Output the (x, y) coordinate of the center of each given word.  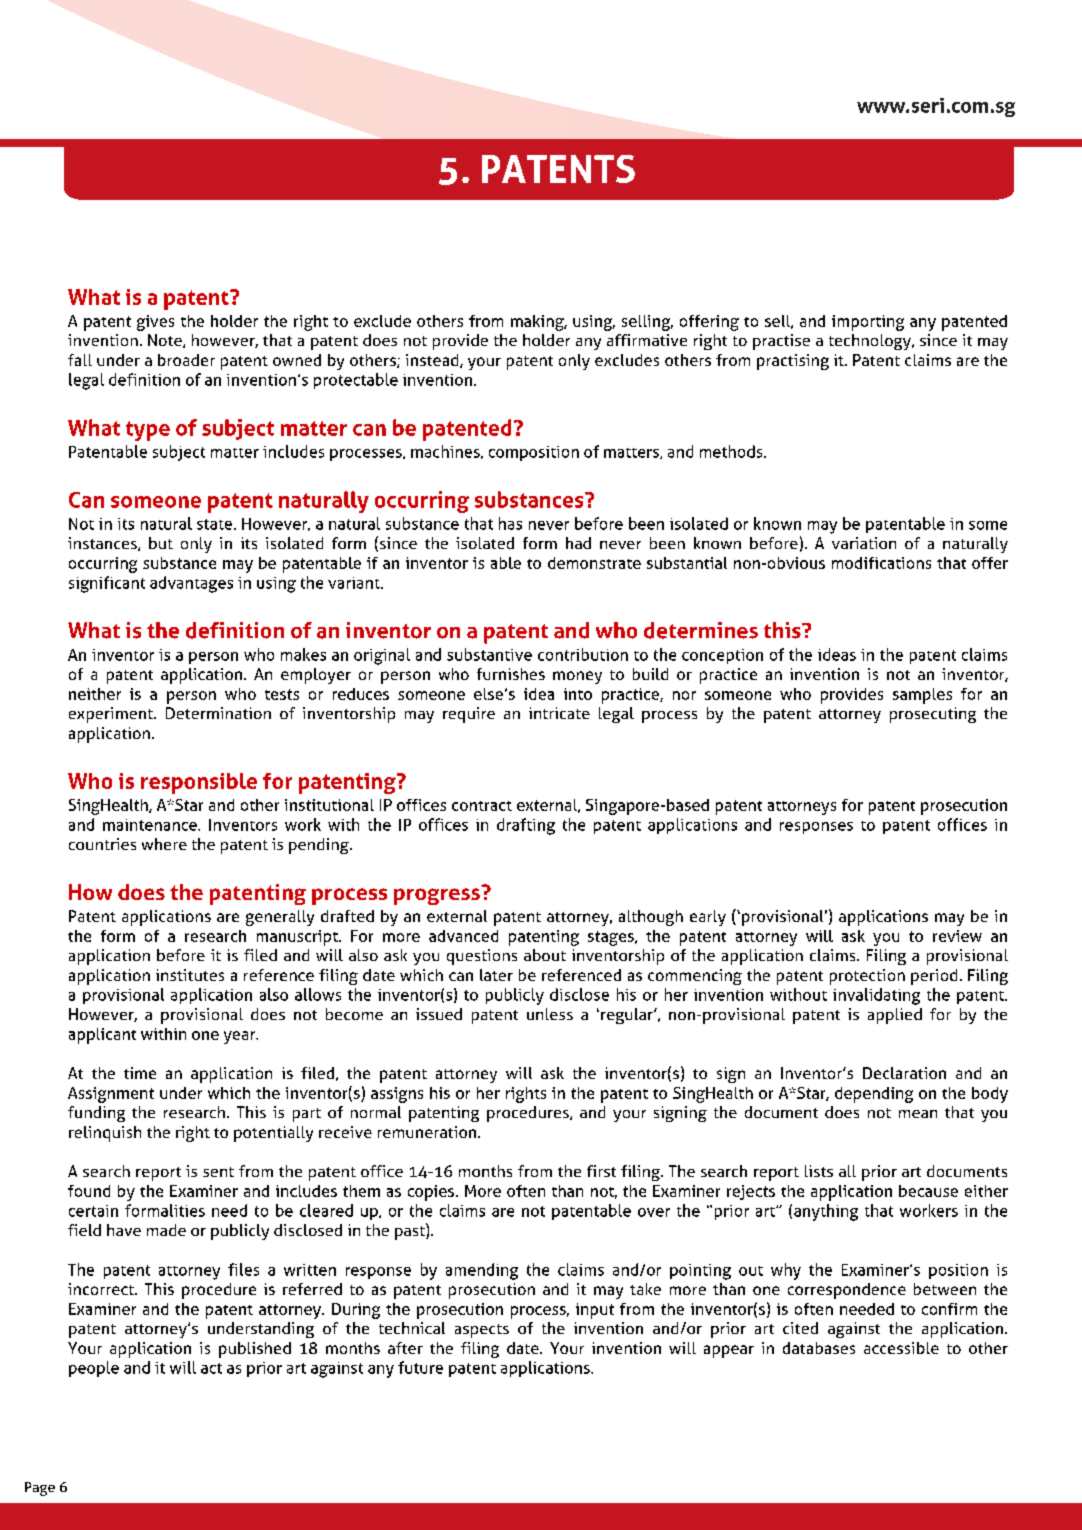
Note (166, 341)
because (928, 1191)
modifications (881, 563)
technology (871, 342)
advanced (463, 936)
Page (40, 1489)
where (164, 844)
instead (433, 361)
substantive (489, 654)
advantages (191, 584)
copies (432, 1193)
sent (218, 1172)
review (957, 936)
